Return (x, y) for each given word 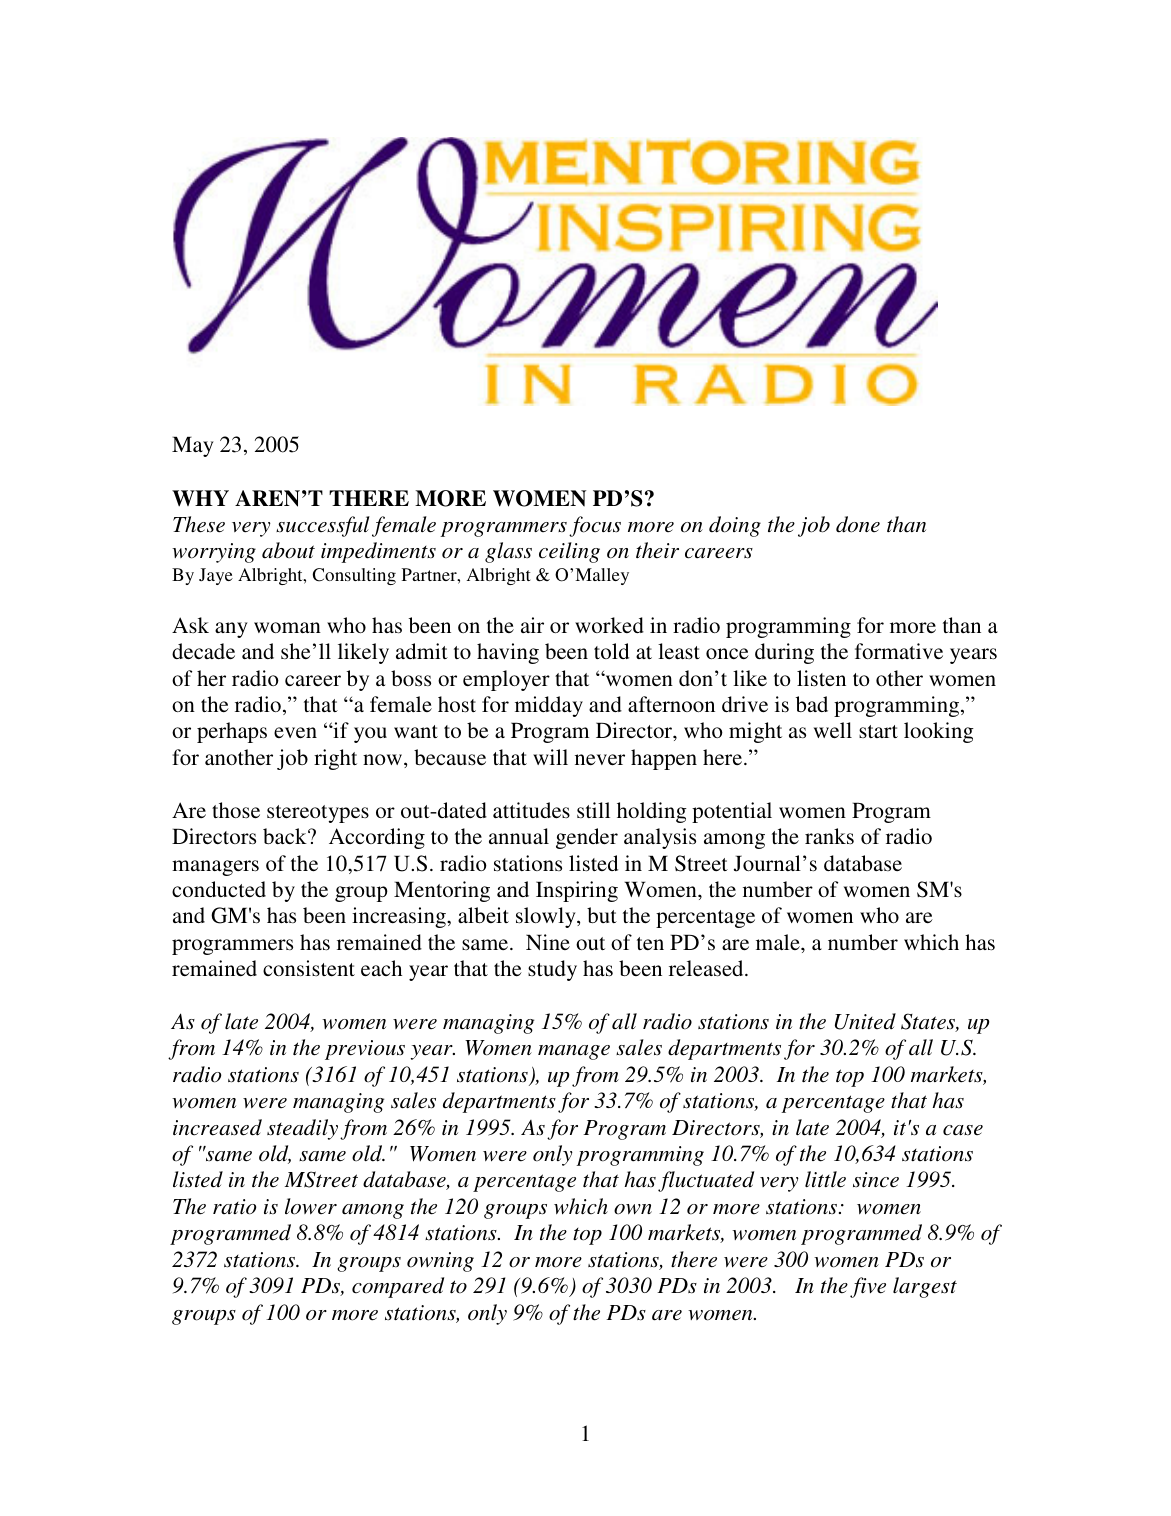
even (295, 732)
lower (311, 1206)
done (858, 524)
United (865, 1021)
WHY (200, 498)
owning (440, 1262)
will (550, 757)
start (878, 731)
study (552, 970)
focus (595, 526)
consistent (309, 968)
